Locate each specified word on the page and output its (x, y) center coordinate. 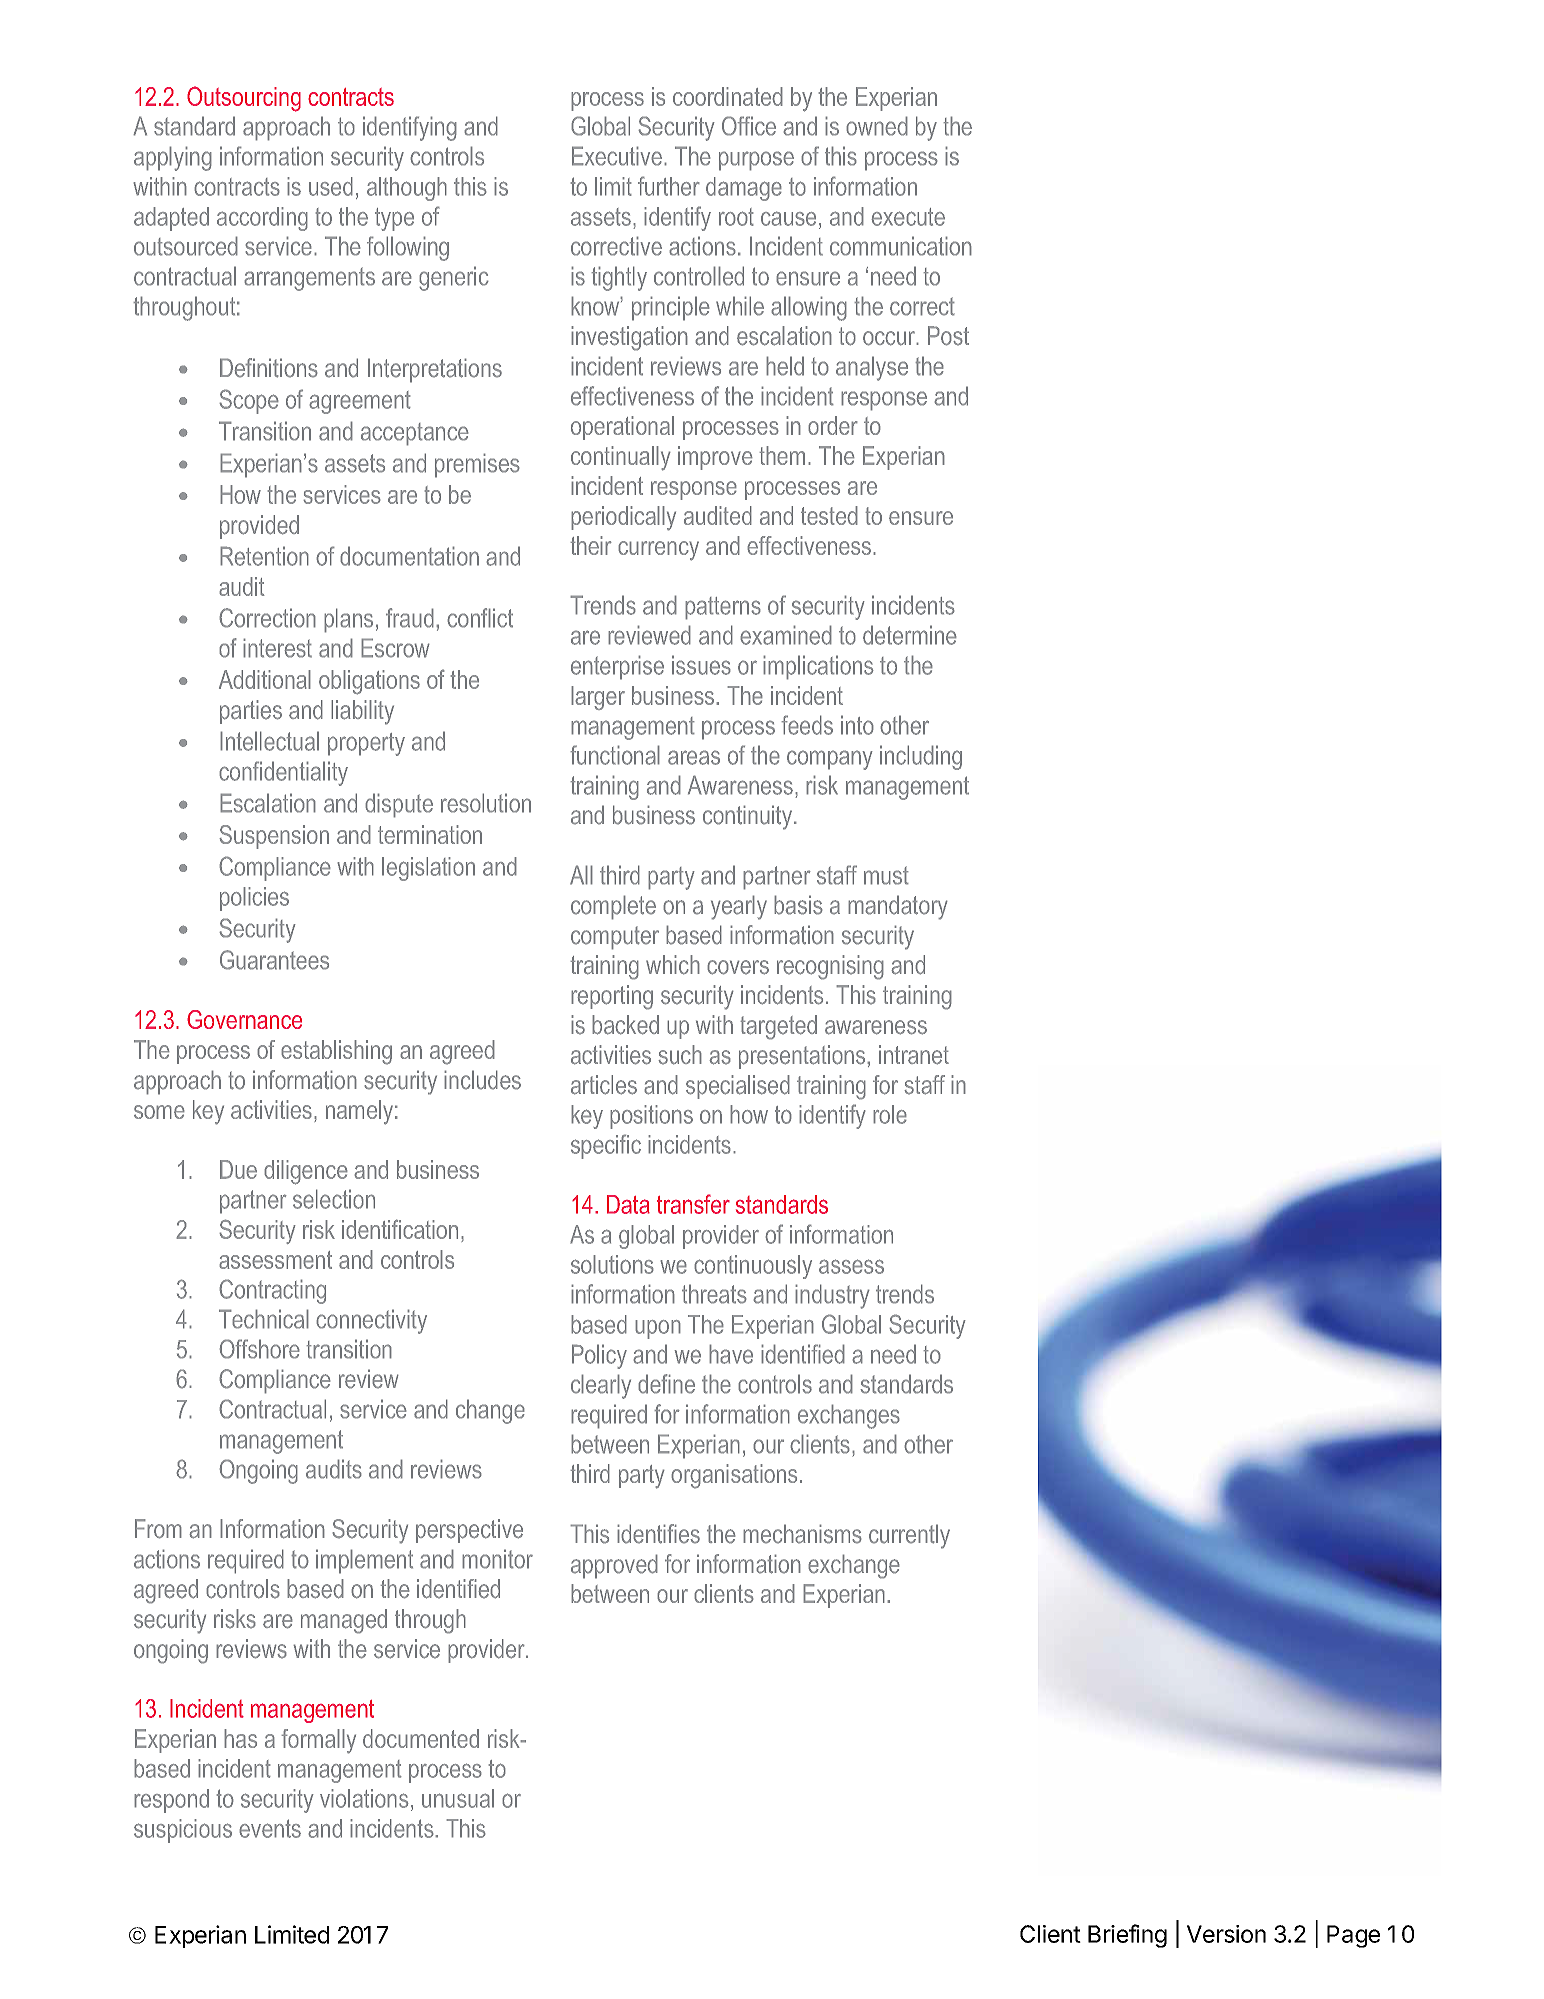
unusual (458, 1798)
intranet (914, 1055)
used (331, 186)
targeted (778, 1027)
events (270, 1828)
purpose (756, 161)
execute (908, 217)
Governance (244, 1019)
